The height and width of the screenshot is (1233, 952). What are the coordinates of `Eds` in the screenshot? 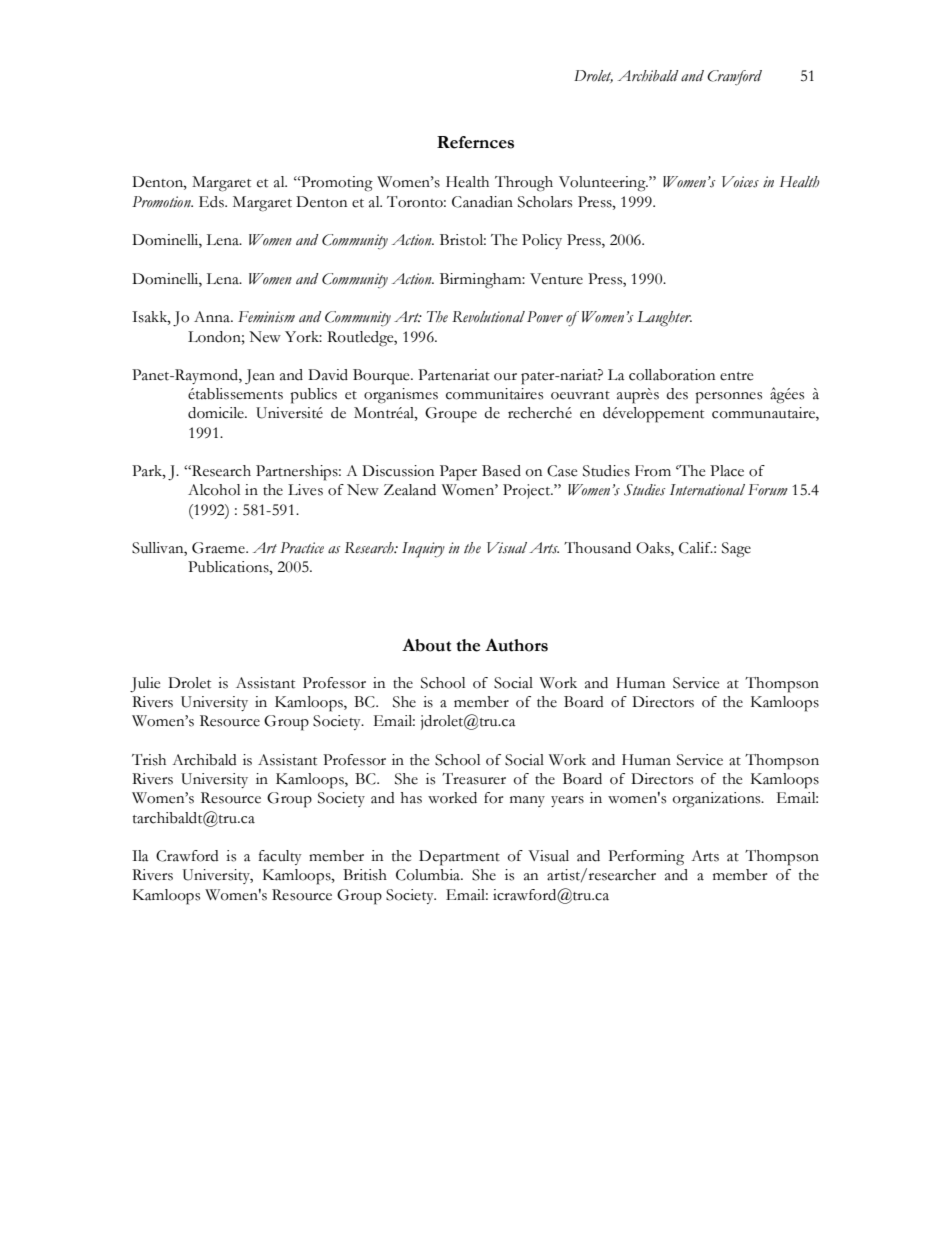 It's located at (212, 202).
